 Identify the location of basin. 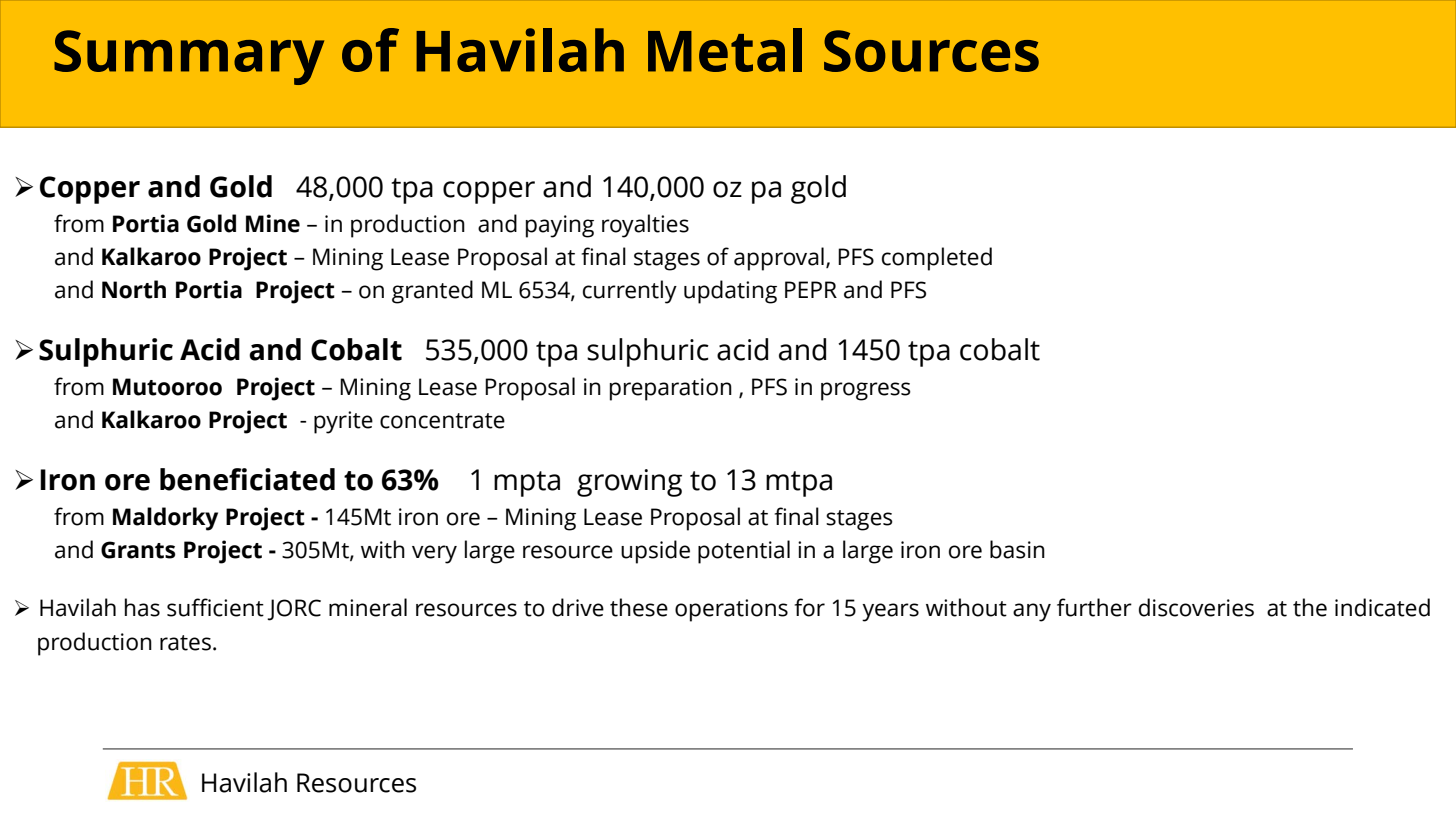
(1017, 549).
